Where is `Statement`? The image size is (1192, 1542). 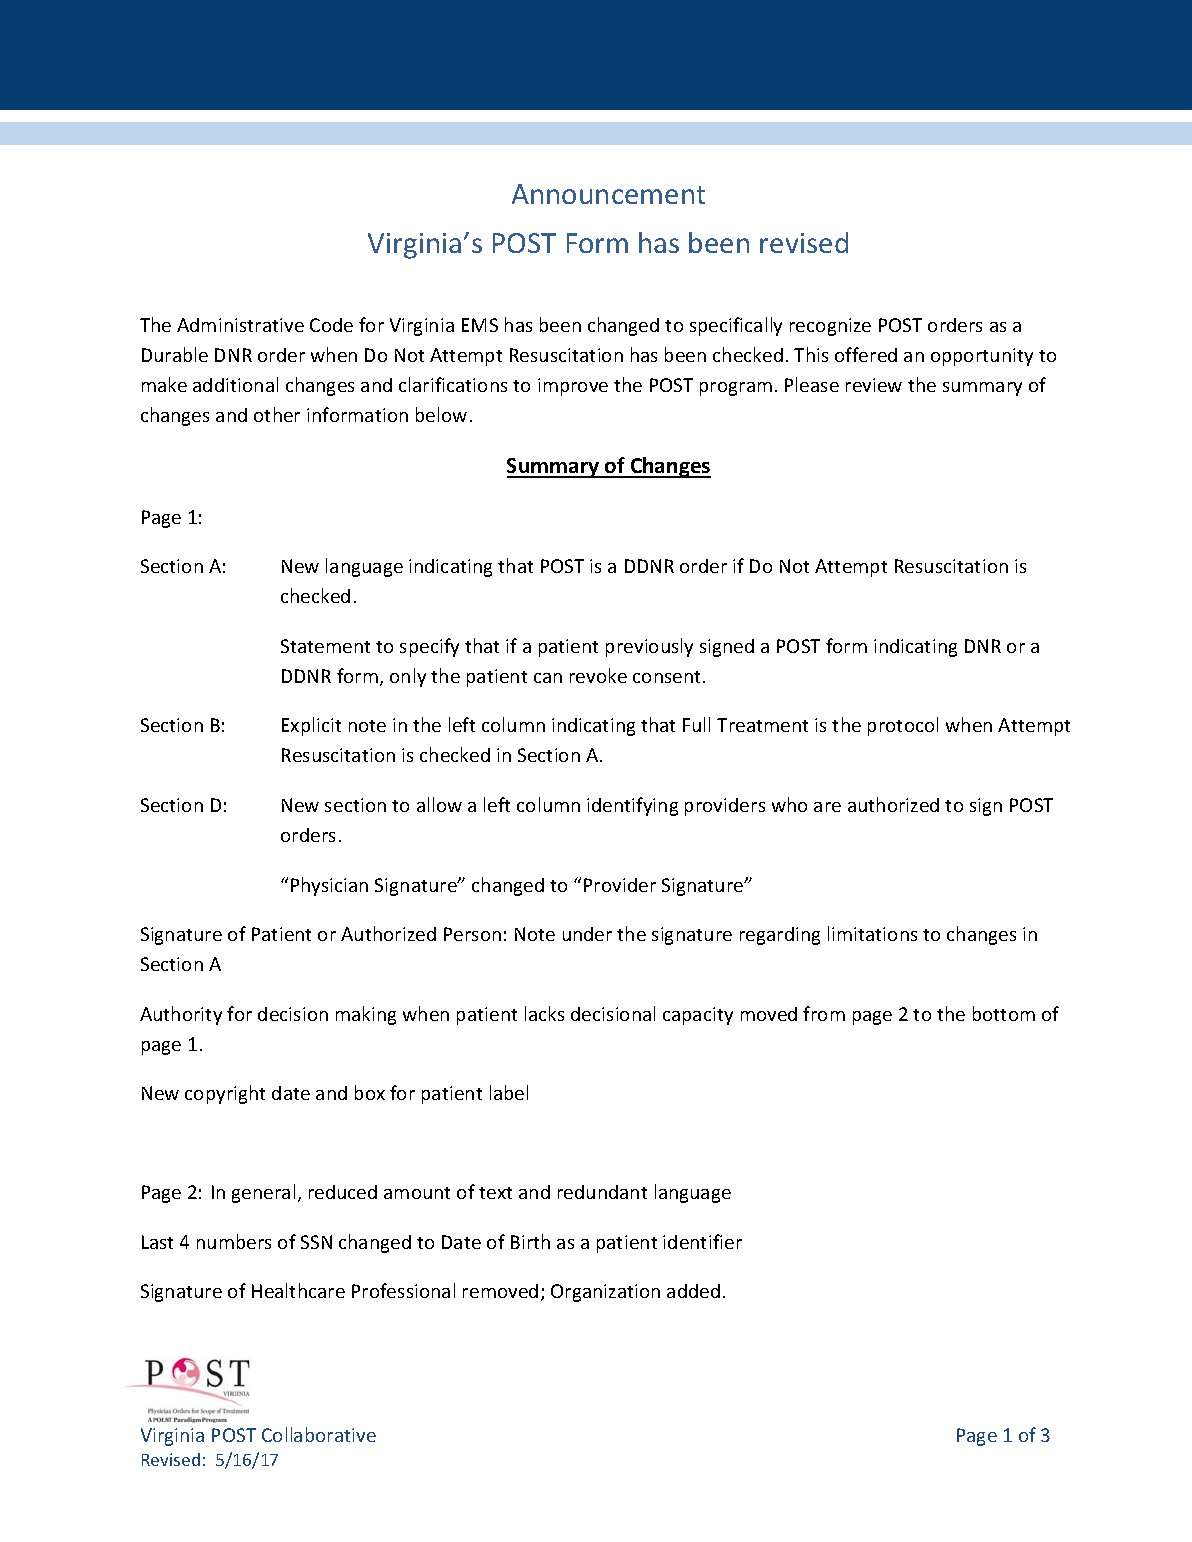
Statement is located at coordinates (325, 646).
